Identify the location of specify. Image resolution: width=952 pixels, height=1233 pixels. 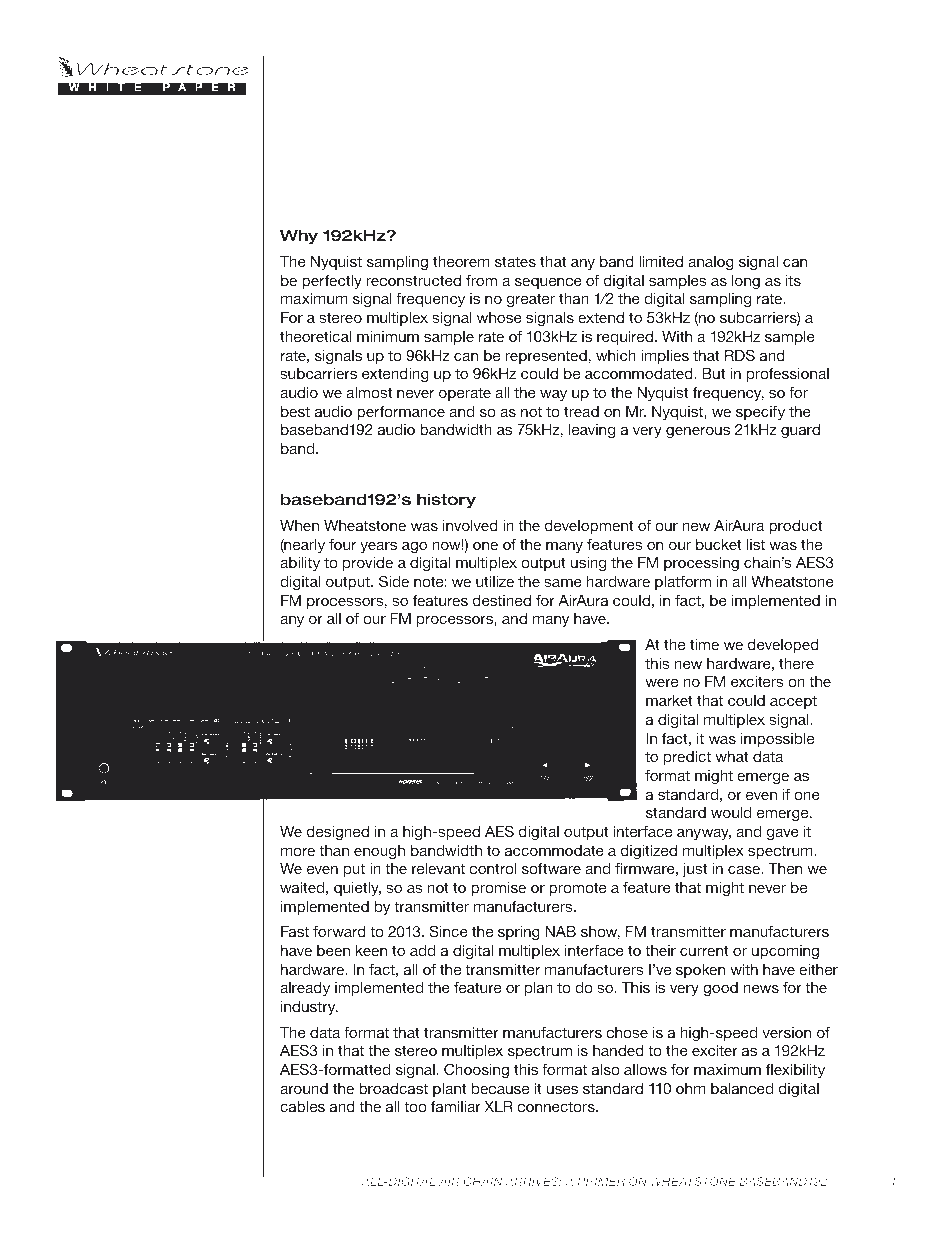
(760, 413).
